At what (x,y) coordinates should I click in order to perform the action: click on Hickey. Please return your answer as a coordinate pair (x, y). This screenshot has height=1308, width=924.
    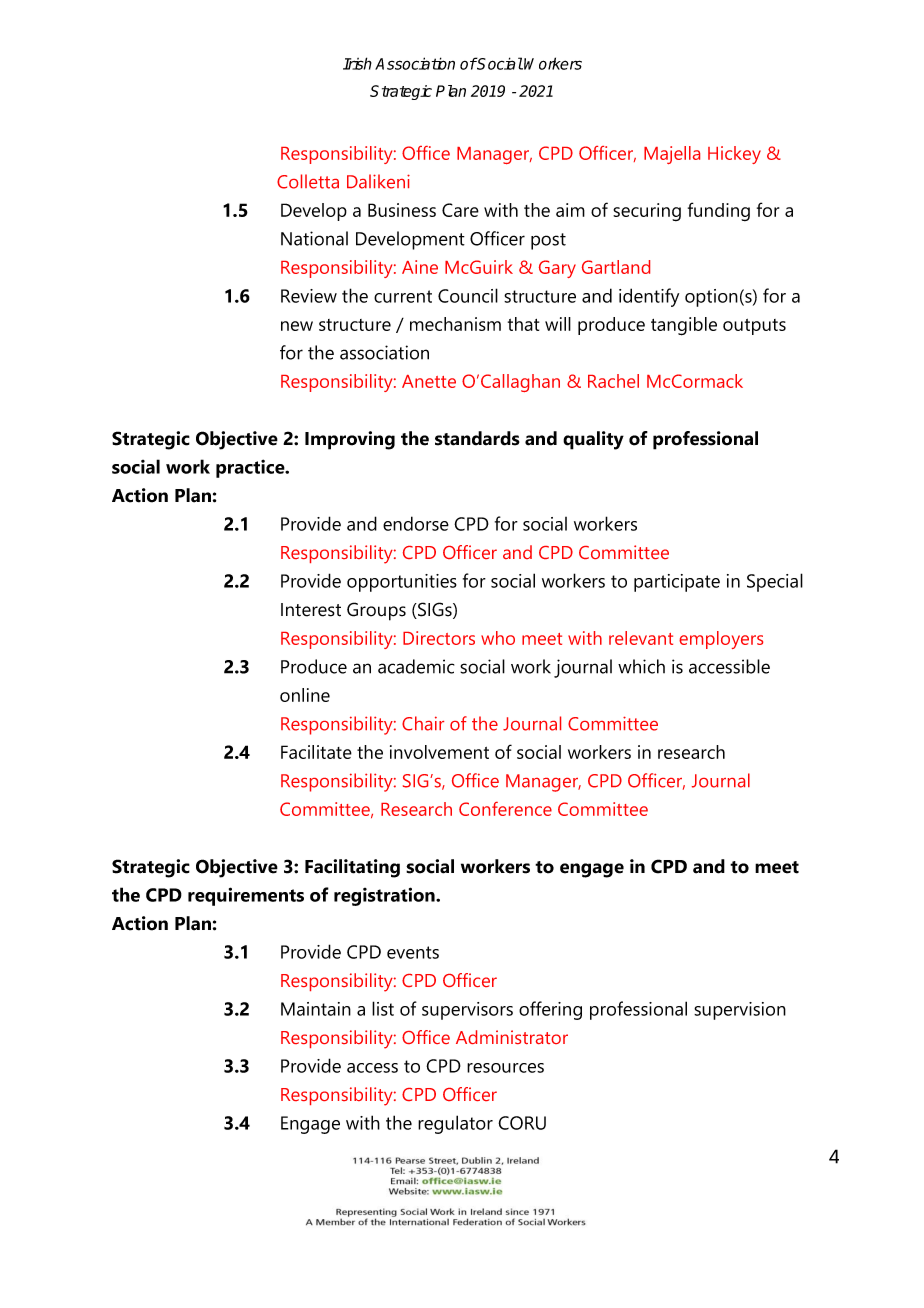
    Looking at the image, I should click on (734, 155).
